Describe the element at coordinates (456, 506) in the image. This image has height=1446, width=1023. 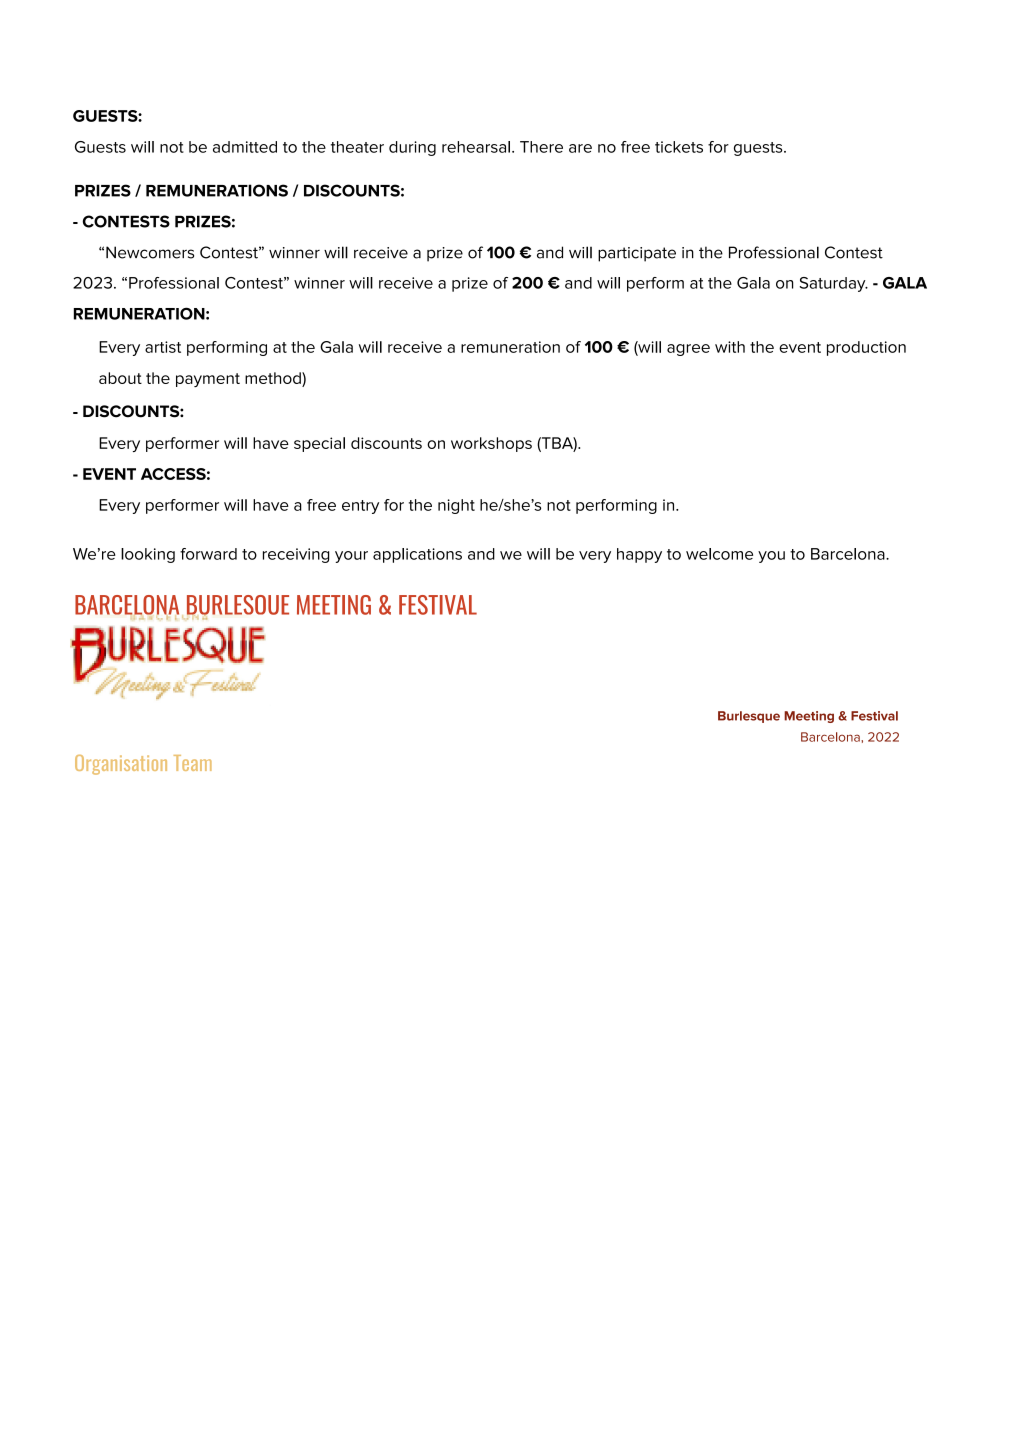
I see `night` at that location.
